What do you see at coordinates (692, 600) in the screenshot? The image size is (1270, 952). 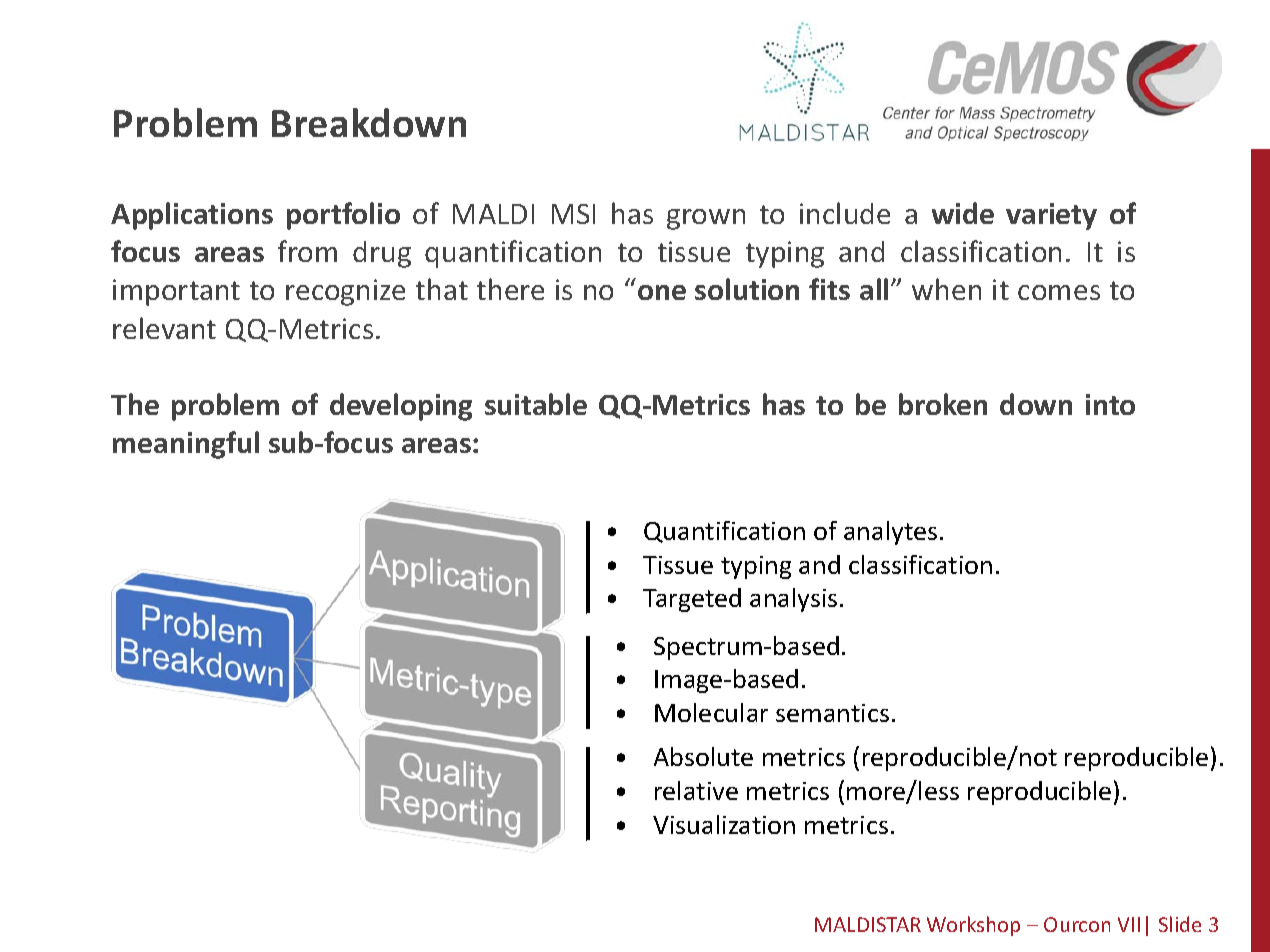 I see `Targeted` at bounding box center [692, 600].
